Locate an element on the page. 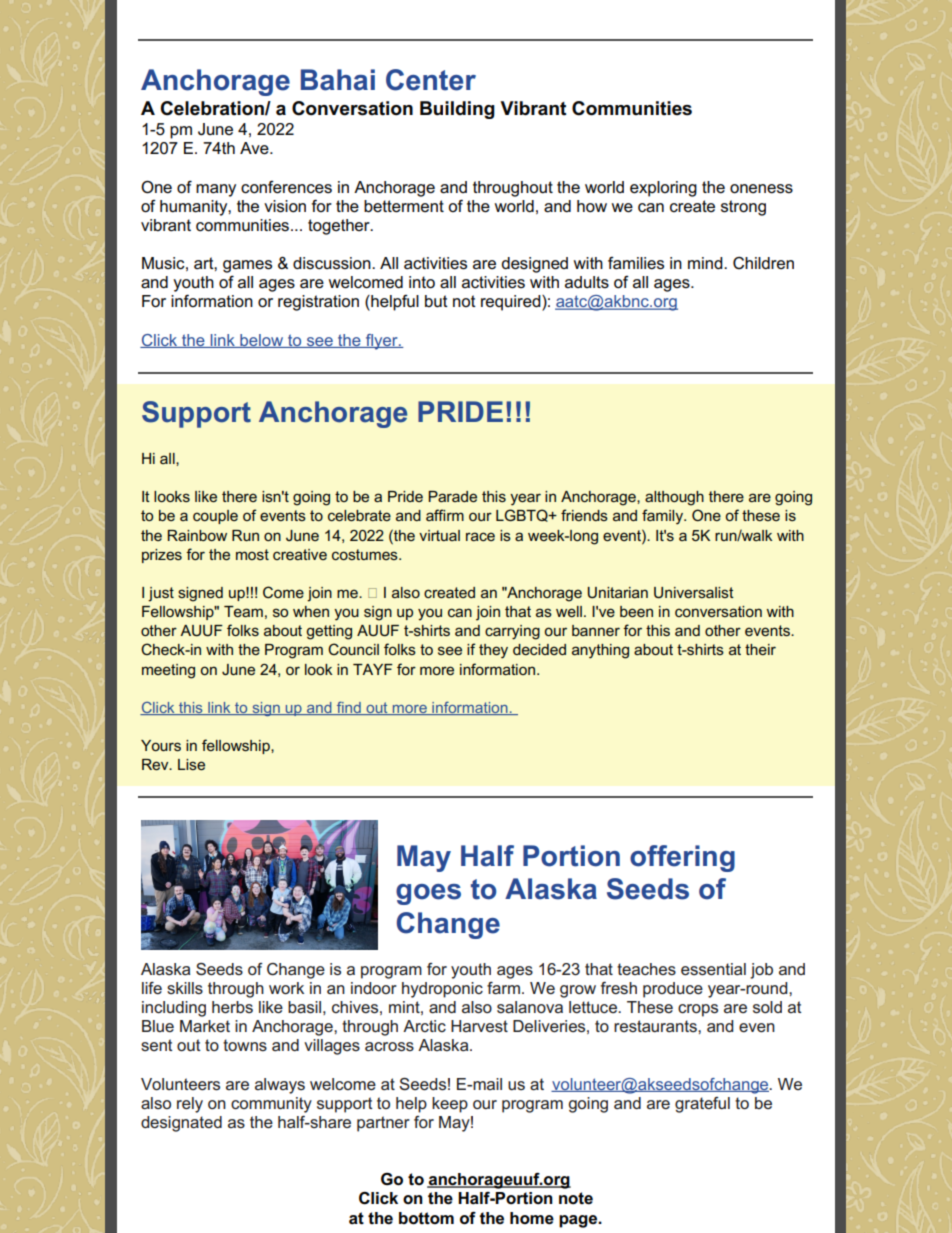  exploring is located at coordinates (663, 189).
